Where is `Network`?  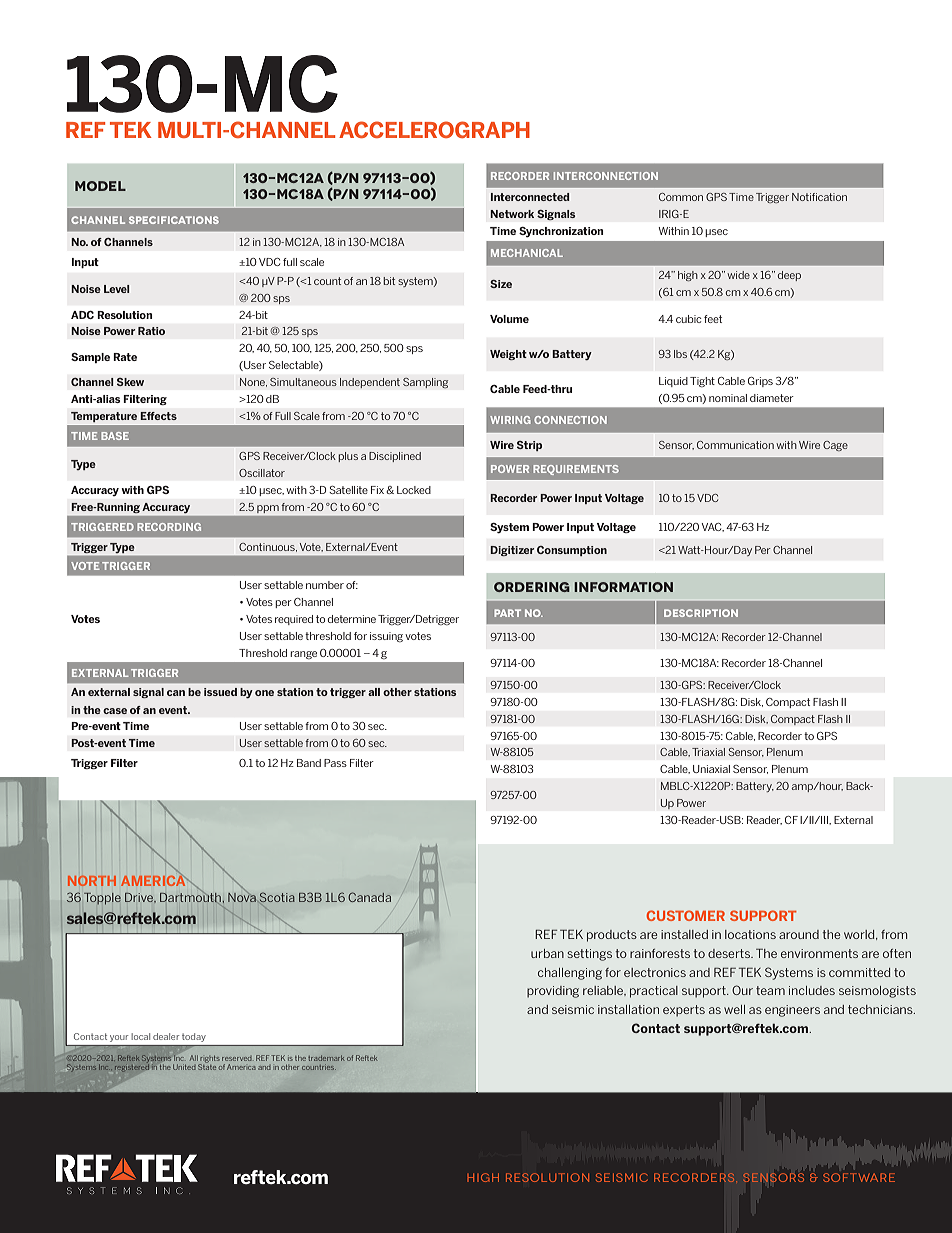
Network is located at coordinates (512, 214).
